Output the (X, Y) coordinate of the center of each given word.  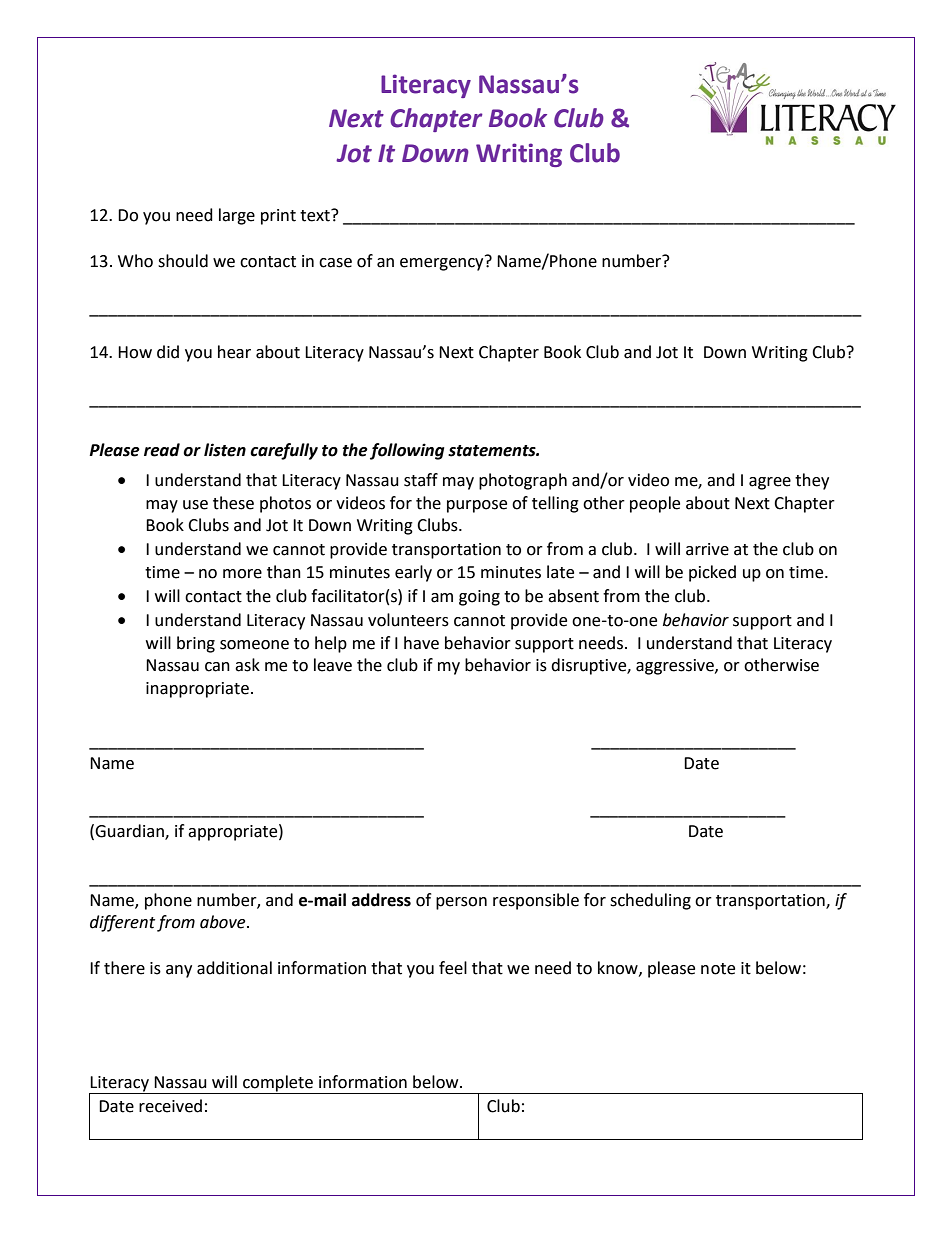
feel (453, 968)
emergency (443, 263)
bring (196, 644)
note (718, 969)
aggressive (676, 667)
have (421, 643)
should (183, 261)
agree (770, 483)
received (170, 1106)
